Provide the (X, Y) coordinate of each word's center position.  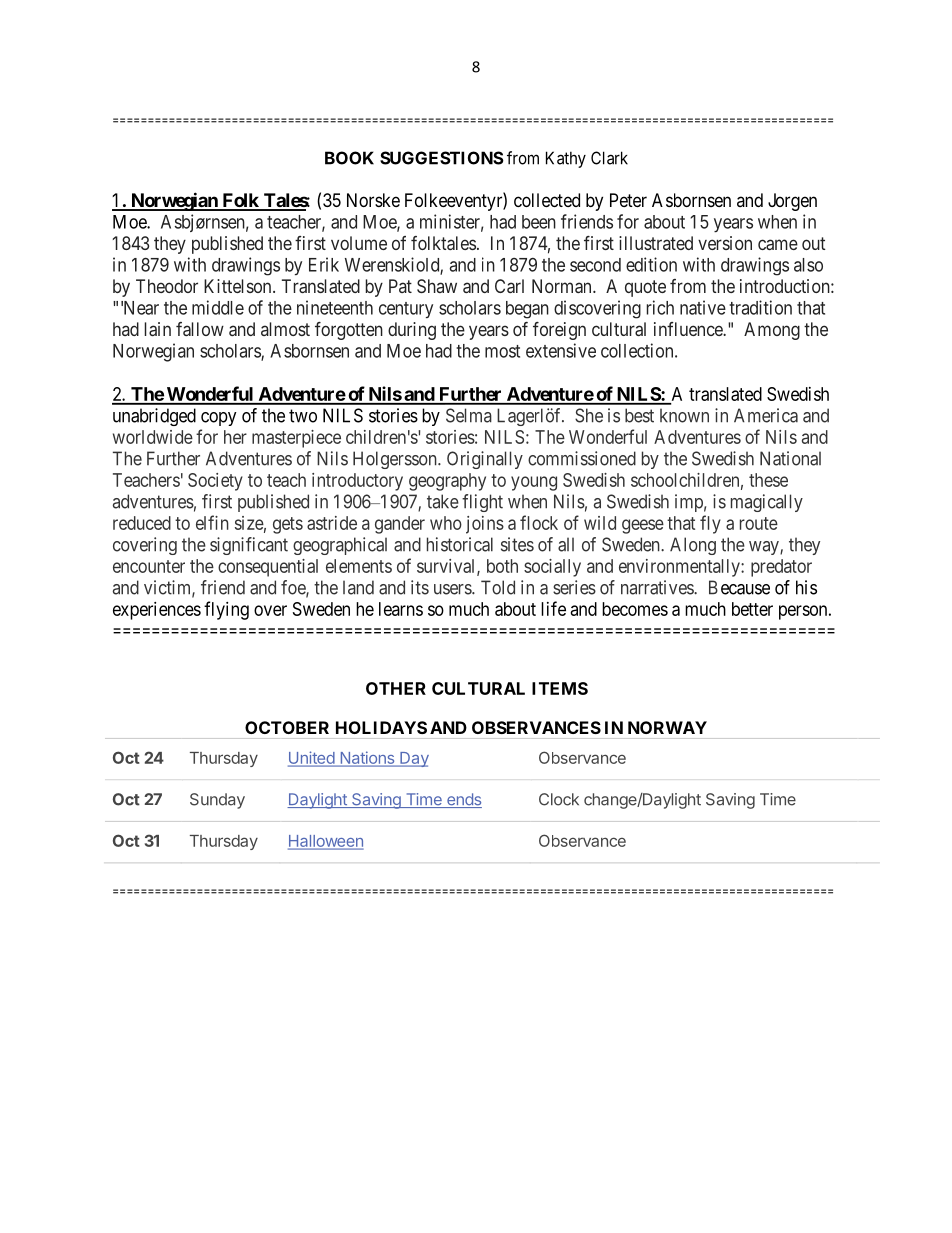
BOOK (349, 158)
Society (215, 482)
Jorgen (792, 202)
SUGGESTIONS (442, 158)
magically (767, 503)
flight (482, 503)
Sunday (217, 801)
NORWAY (667, 727)
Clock (559, 799)
